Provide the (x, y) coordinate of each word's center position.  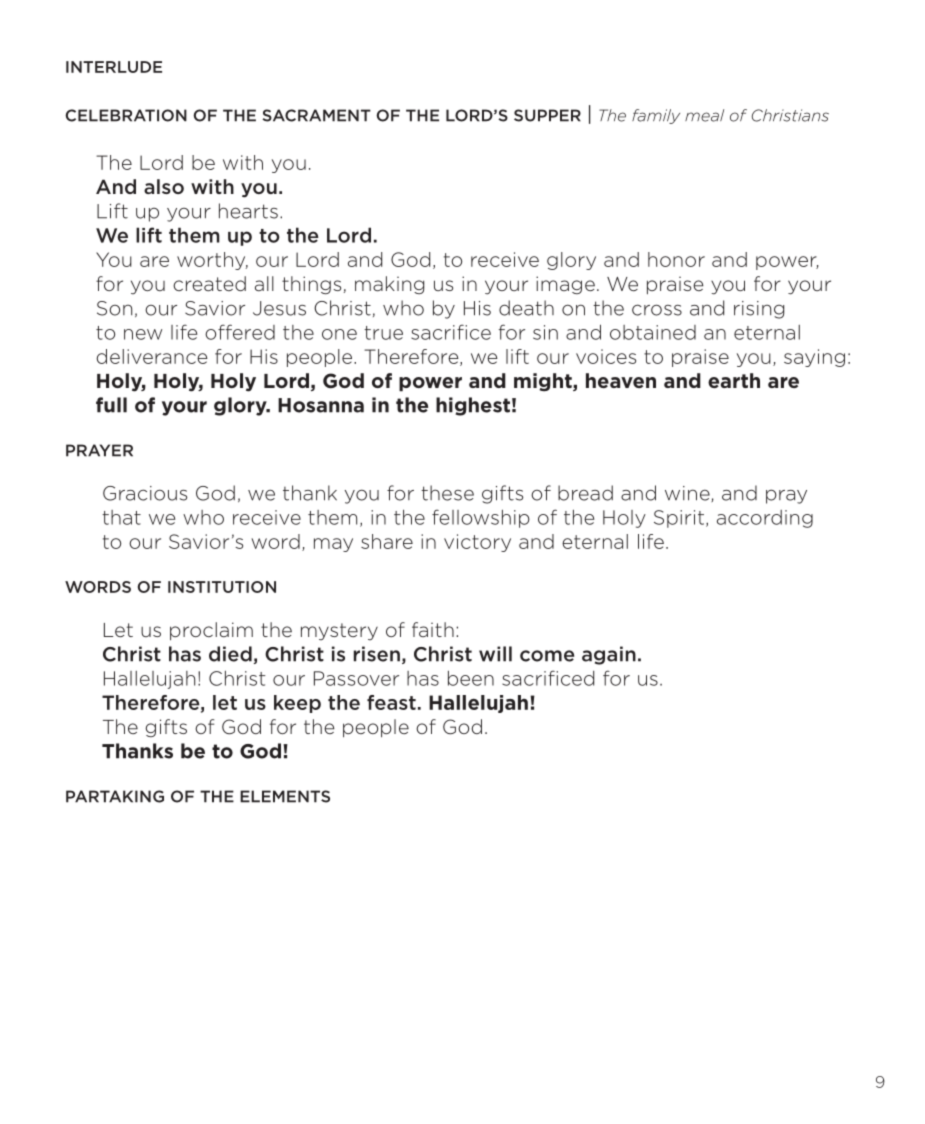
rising (759, 310)
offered (240, 332)
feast (391, 702)
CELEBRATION (126, 115)
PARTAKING (115, 796)
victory (477, 543)
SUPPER (547, 115)
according (765, 519)
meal (704, 115)
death (526, 308)
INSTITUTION (222, 587)
